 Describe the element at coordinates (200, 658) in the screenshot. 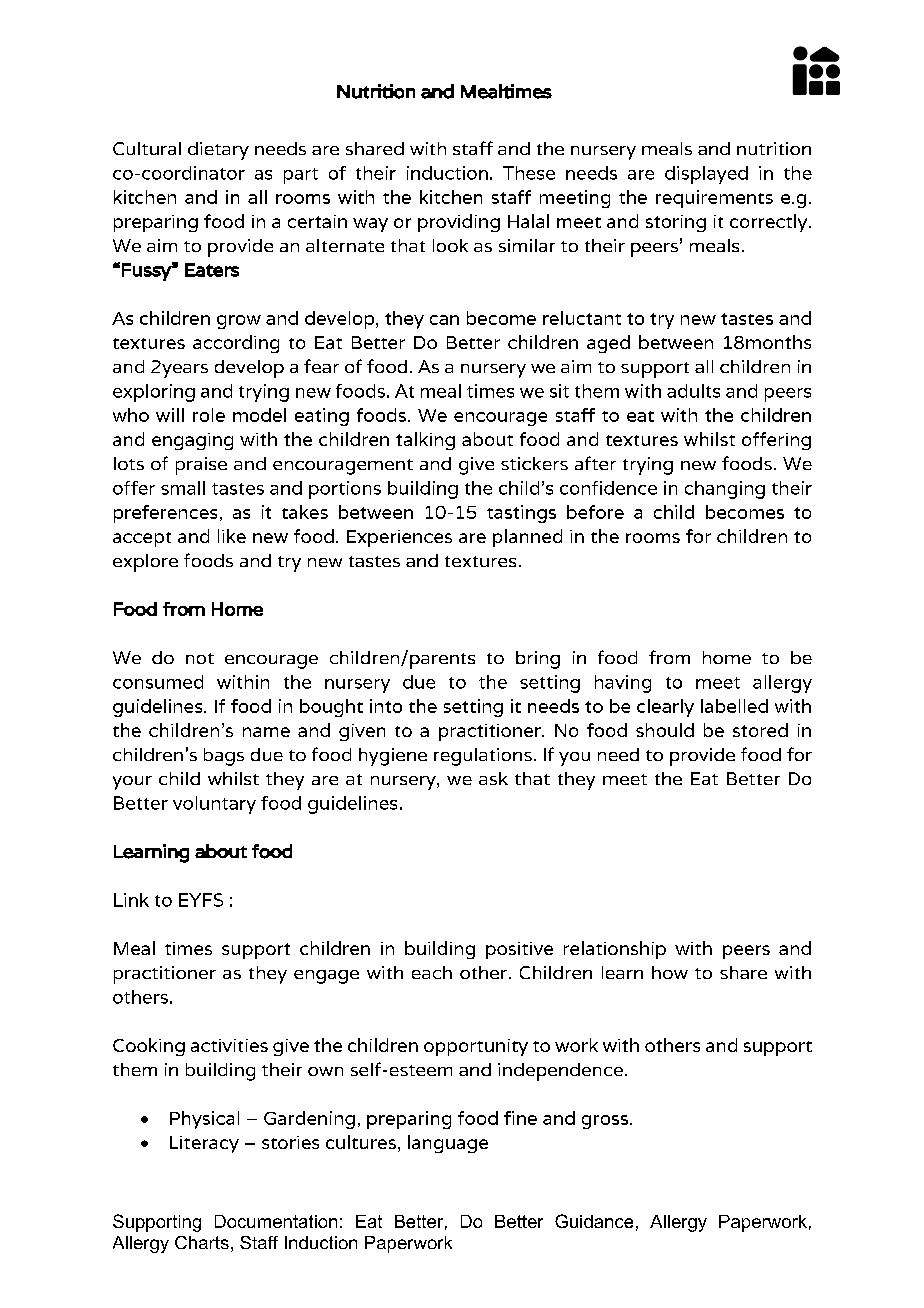

I see `not` at that location.
